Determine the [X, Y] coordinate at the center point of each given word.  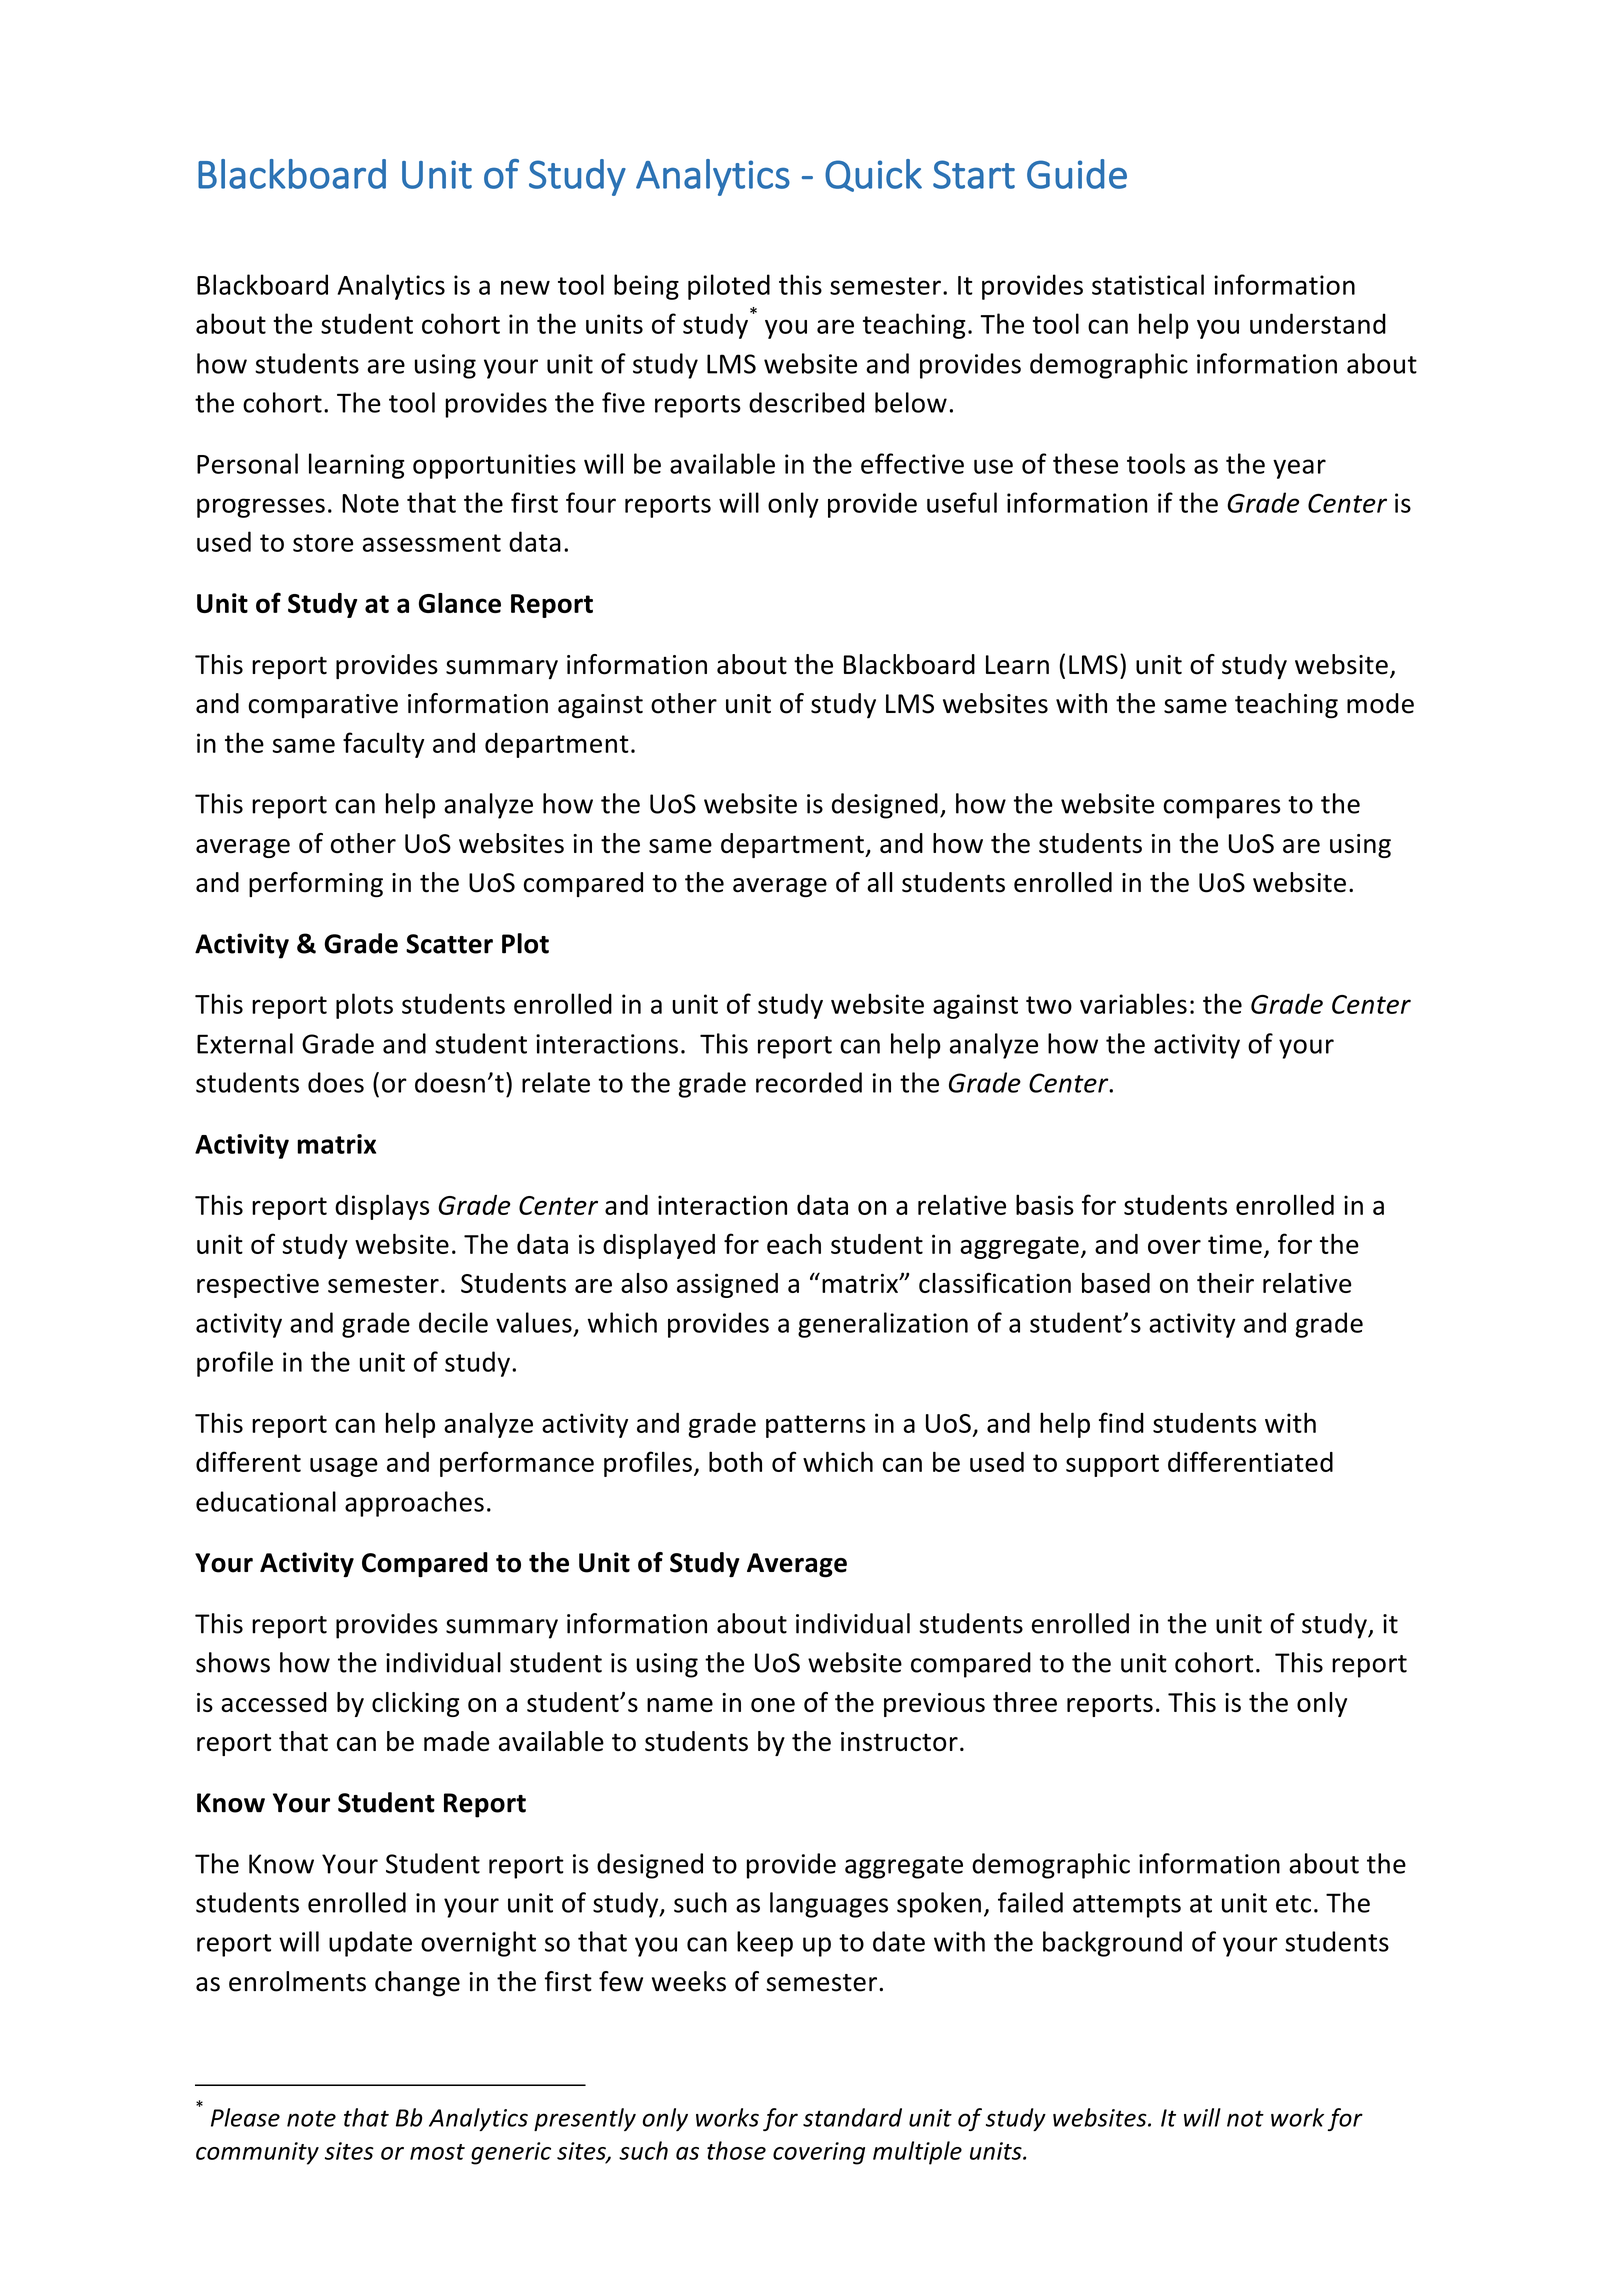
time [1235, 1244]
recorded [809, 1082]
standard [852, 2117]
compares [1222, 809]
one [773, 1705]
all [880, 882]
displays [382, 1207]
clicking [415, 1704]
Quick [873, 175]
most [437, 2152]
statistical [1148, 284]
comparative [323, 706]
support [1112, 1465]
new [525, 287]
